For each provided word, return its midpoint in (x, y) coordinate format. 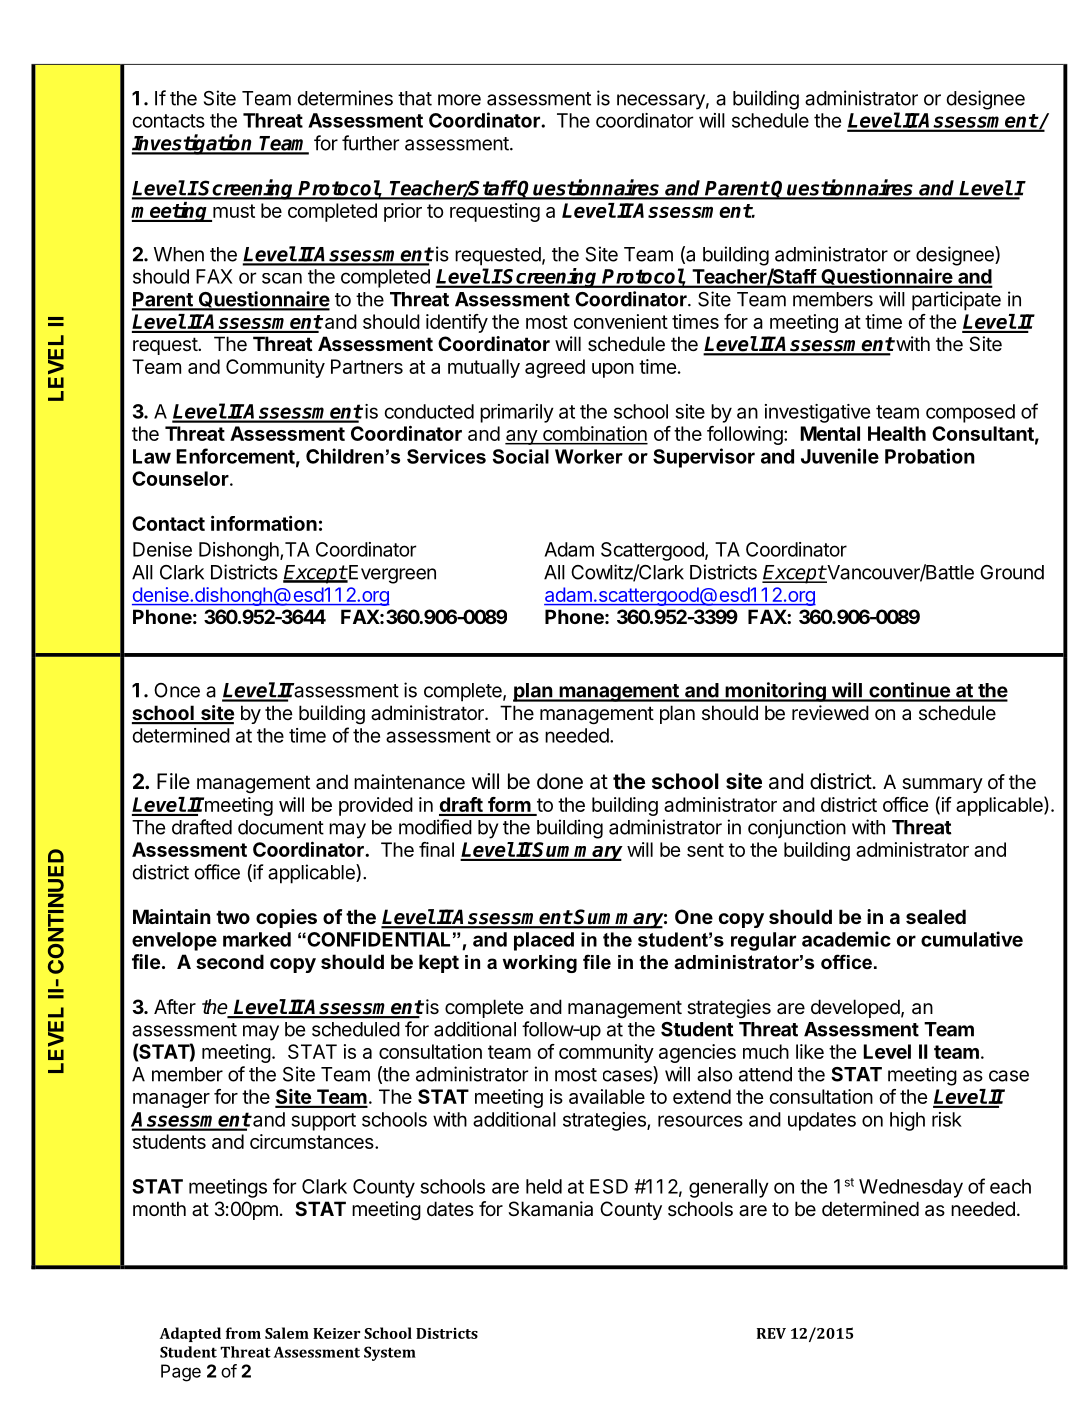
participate (956, 301)
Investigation (193, 144)
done (560, 781)
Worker (589, 456)
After (175, 1007)
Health (897, 433)
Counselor (181, 478)
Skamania (550, 1209)
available (607, 1096)
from (243, 1333)
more (459, 100)
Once (177, 690)
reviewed (830, 713)
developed (855, 1008)
